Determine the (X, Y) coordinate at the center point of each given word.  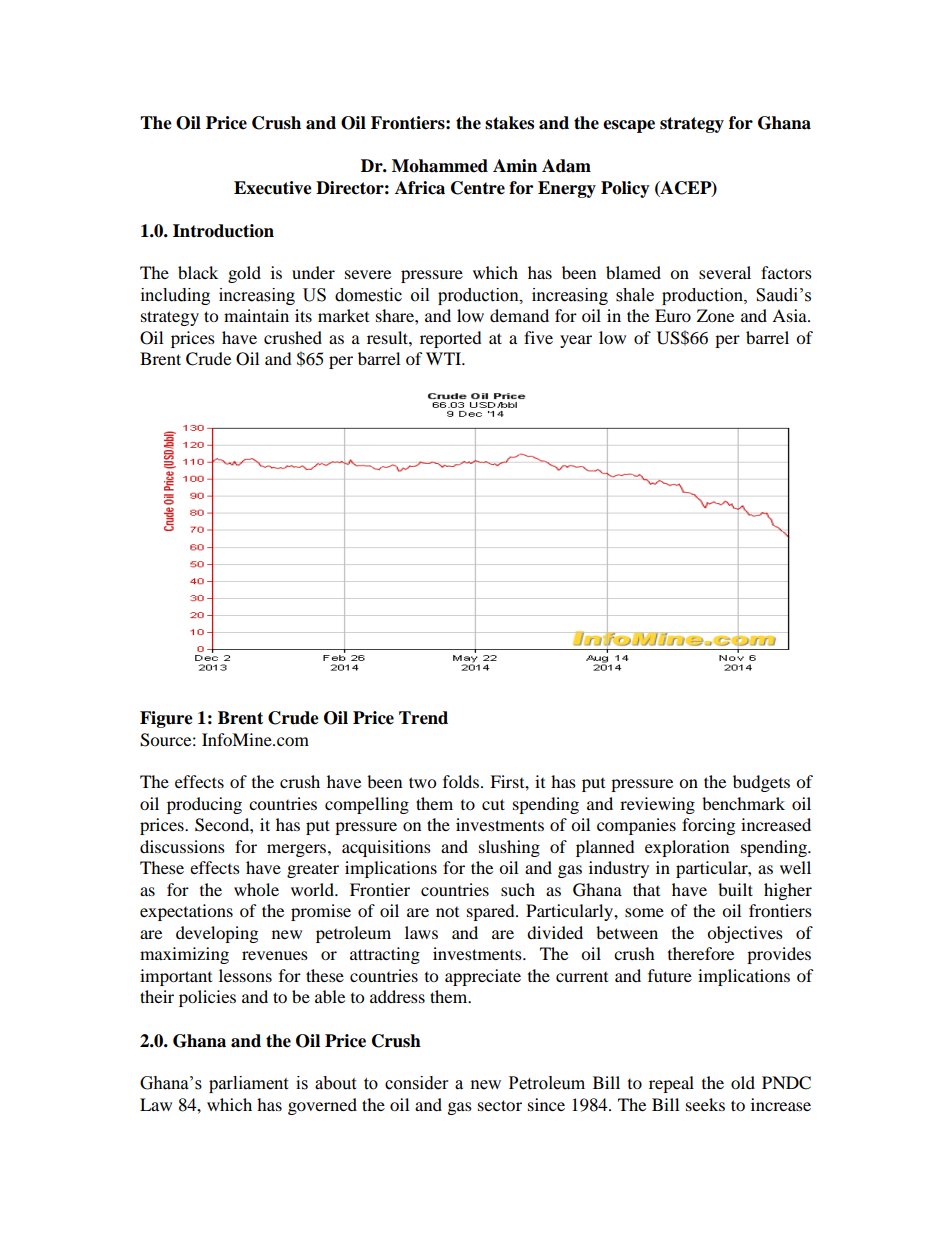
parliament (248, 1084)
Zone (715, 315)
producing (204, 805)
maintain (256, 315)
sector (500, 1105)
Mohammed (440, 166)
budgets (761, 783)
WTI (445, 358)
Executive (273, 188)
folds (461, 781)
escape (629, 126)
